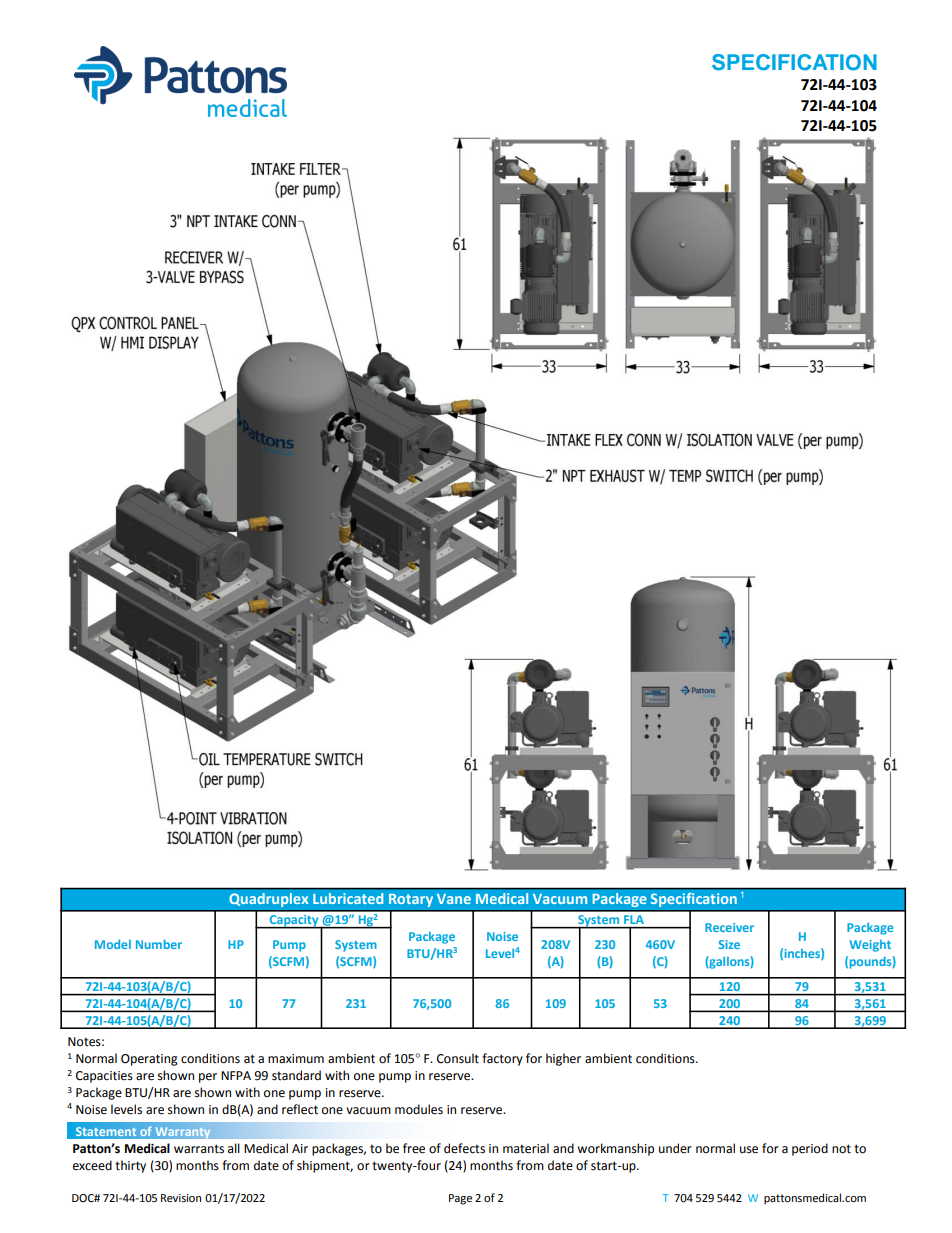 This screenshot has height=1233, width=952. I want to click on Consult, so click(458, 1058).
